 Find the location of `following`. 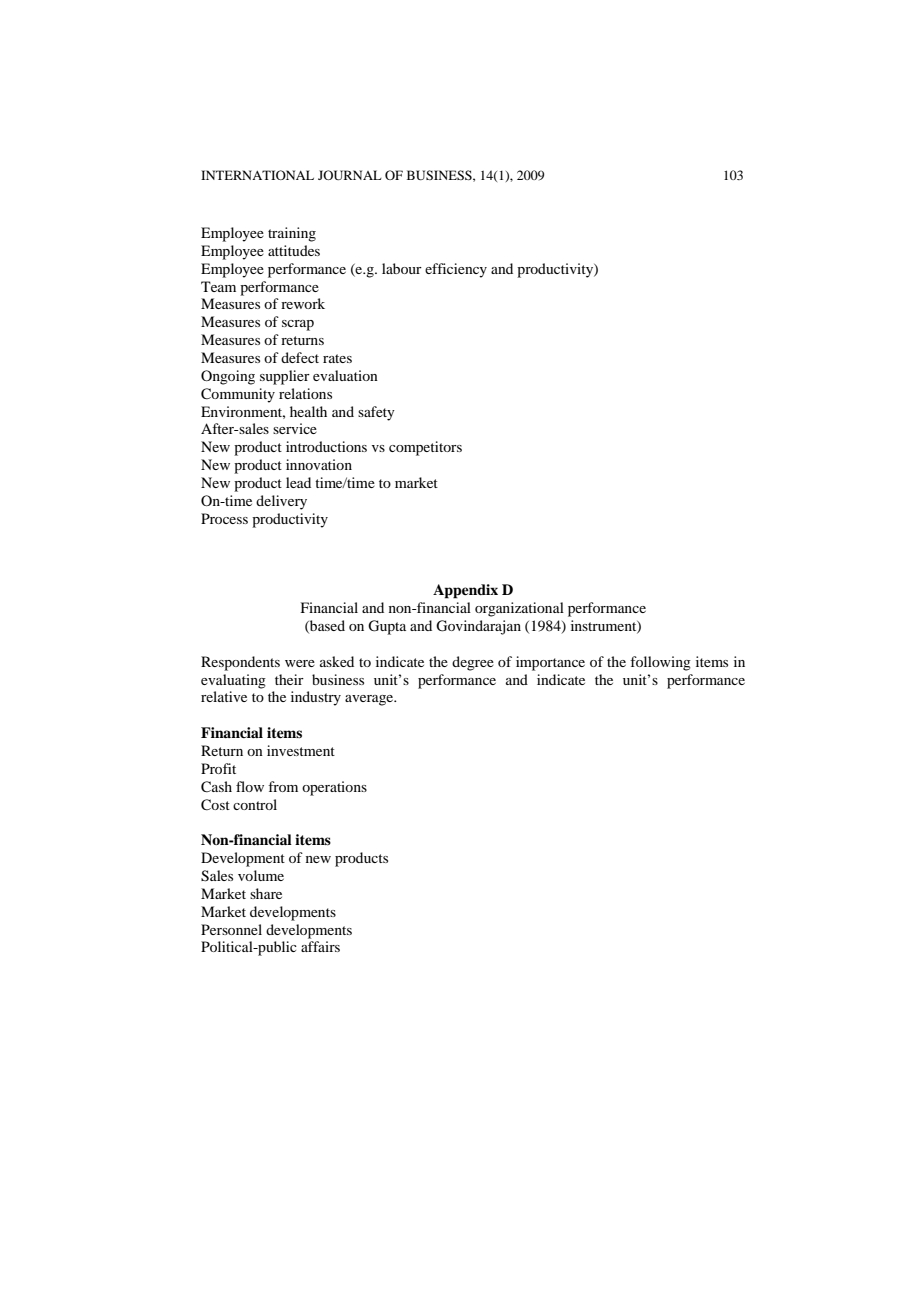

following is located at coordinates (660, 663).
